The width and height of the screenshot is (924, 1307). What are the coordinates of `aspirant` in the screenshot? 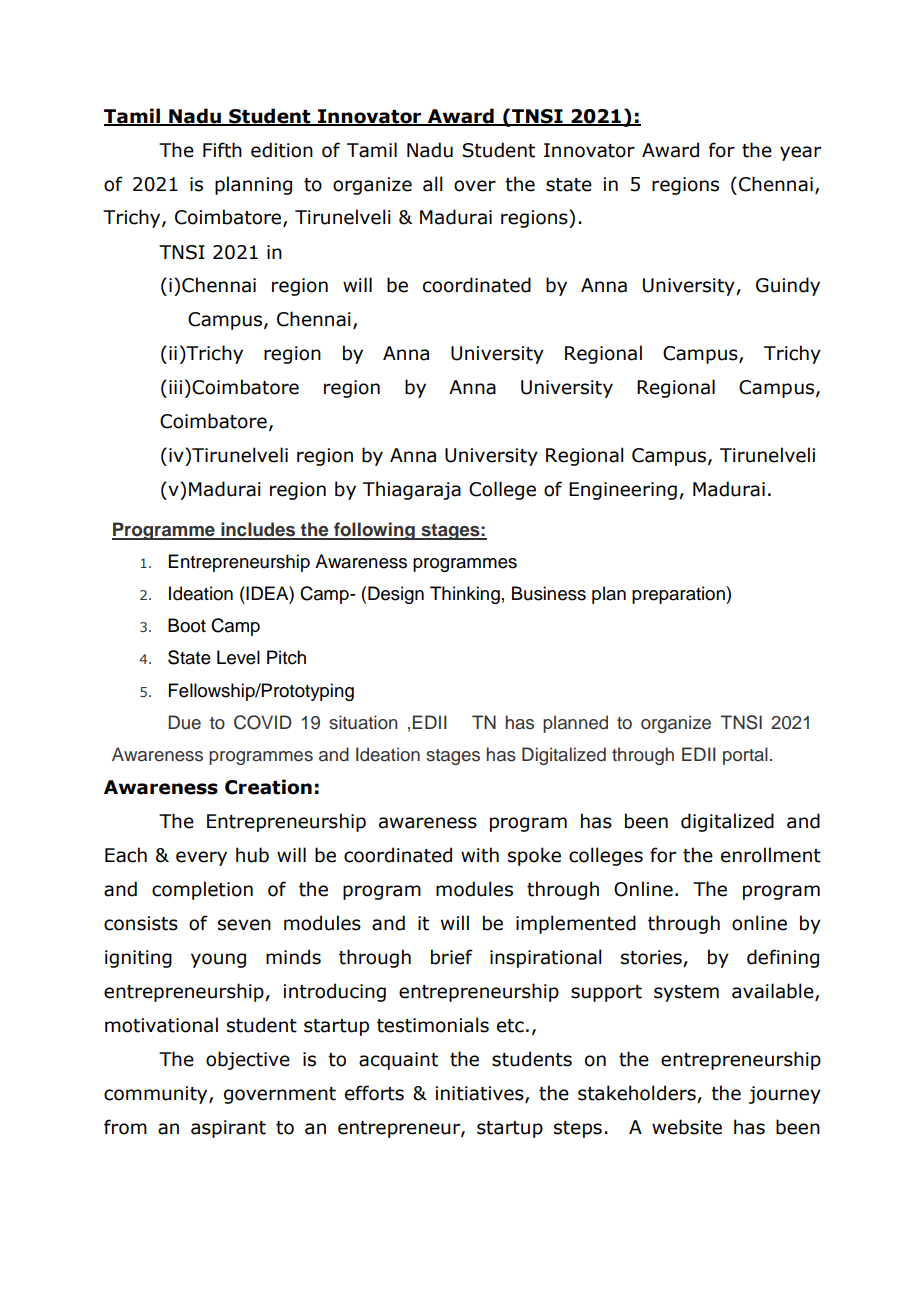 It's located at (228, 1129).
